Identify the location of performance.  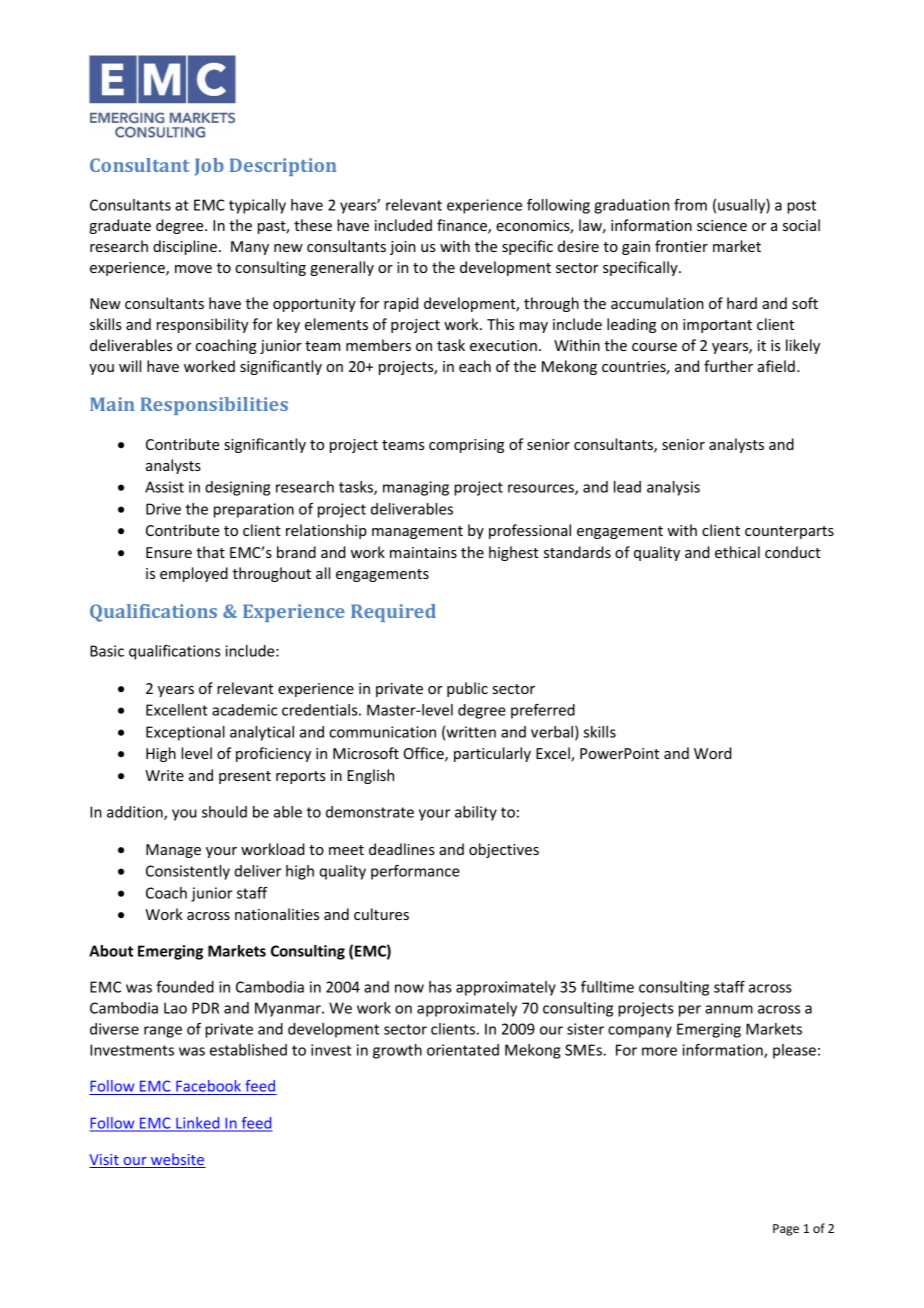
(415, 872).
